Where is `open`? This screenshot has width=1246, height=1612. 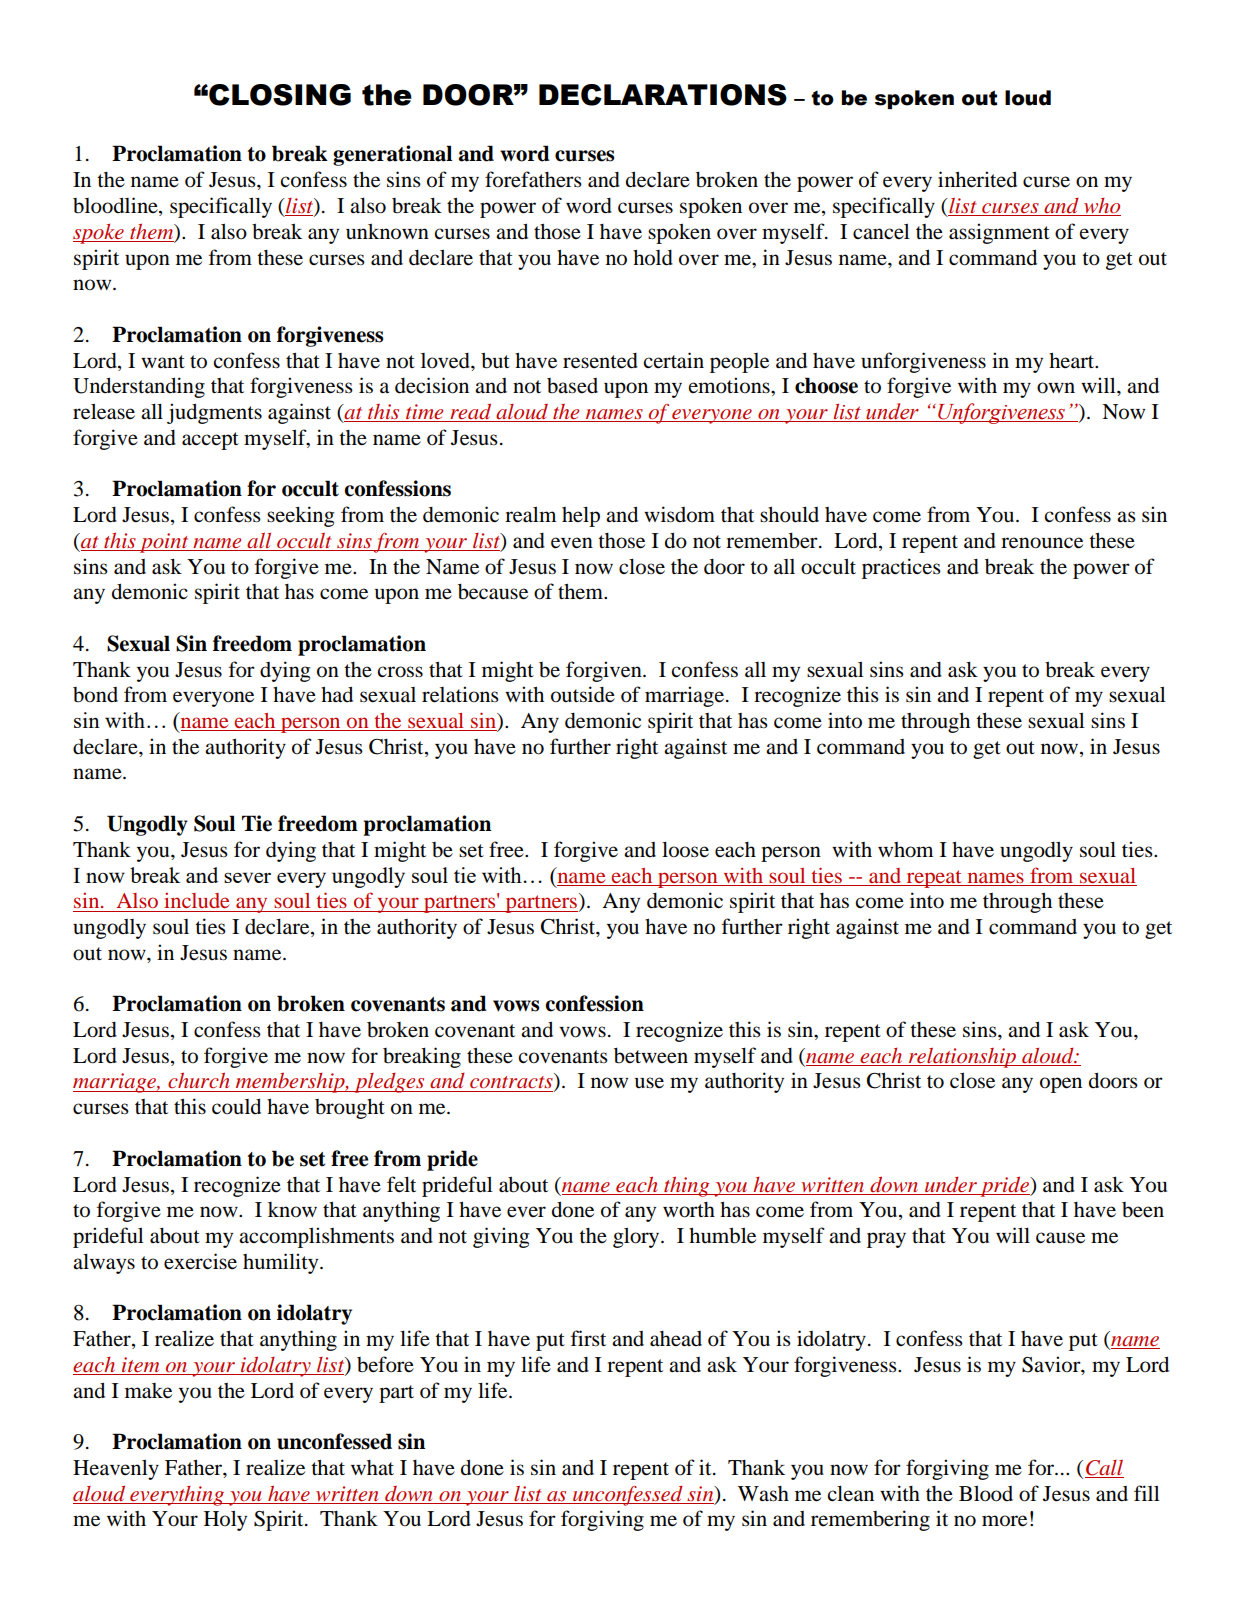 open is located at coordinates (1061, 1085).
